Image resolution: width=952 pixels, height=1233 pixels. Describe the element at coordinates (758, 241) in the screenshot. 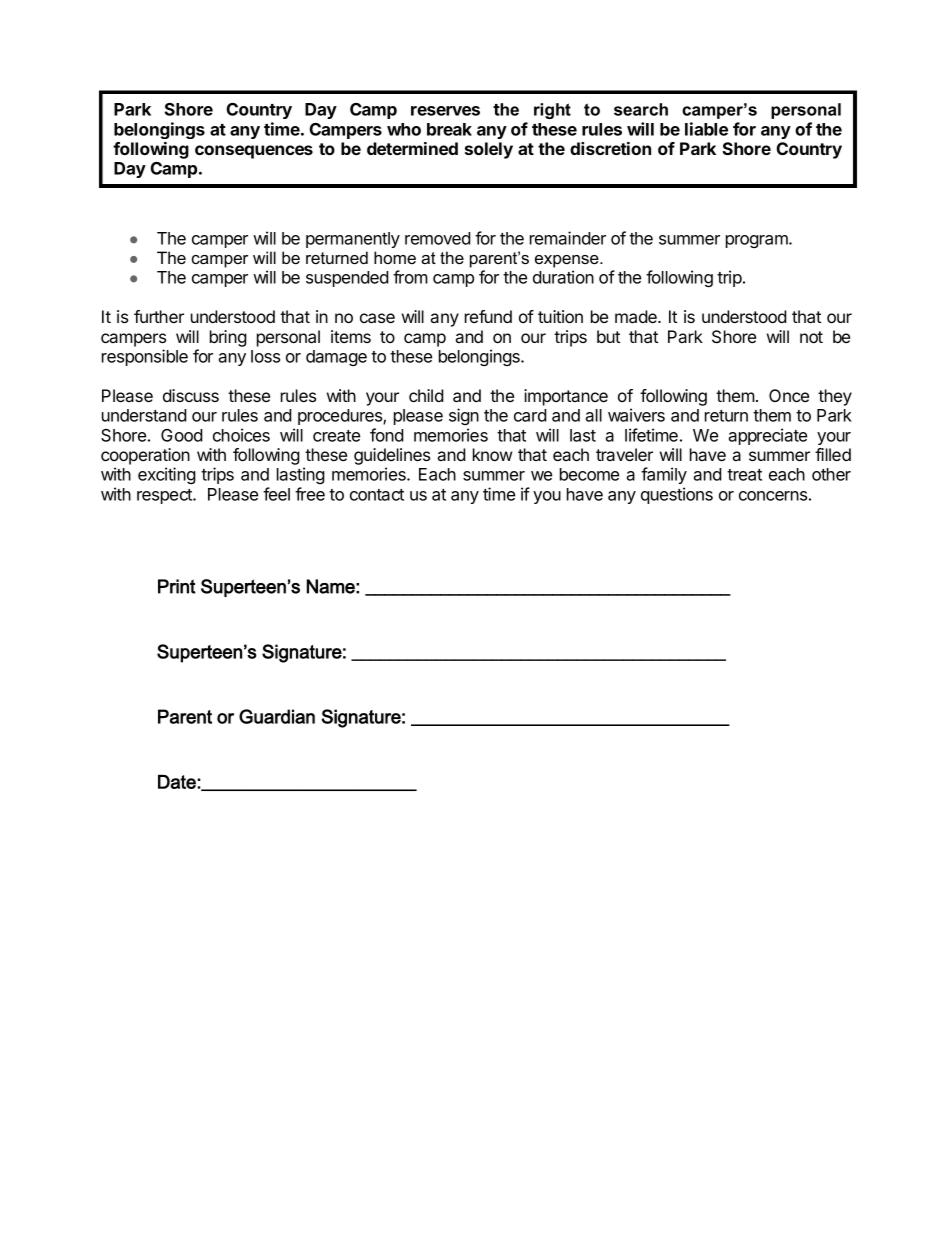

I see `program` at that location.
